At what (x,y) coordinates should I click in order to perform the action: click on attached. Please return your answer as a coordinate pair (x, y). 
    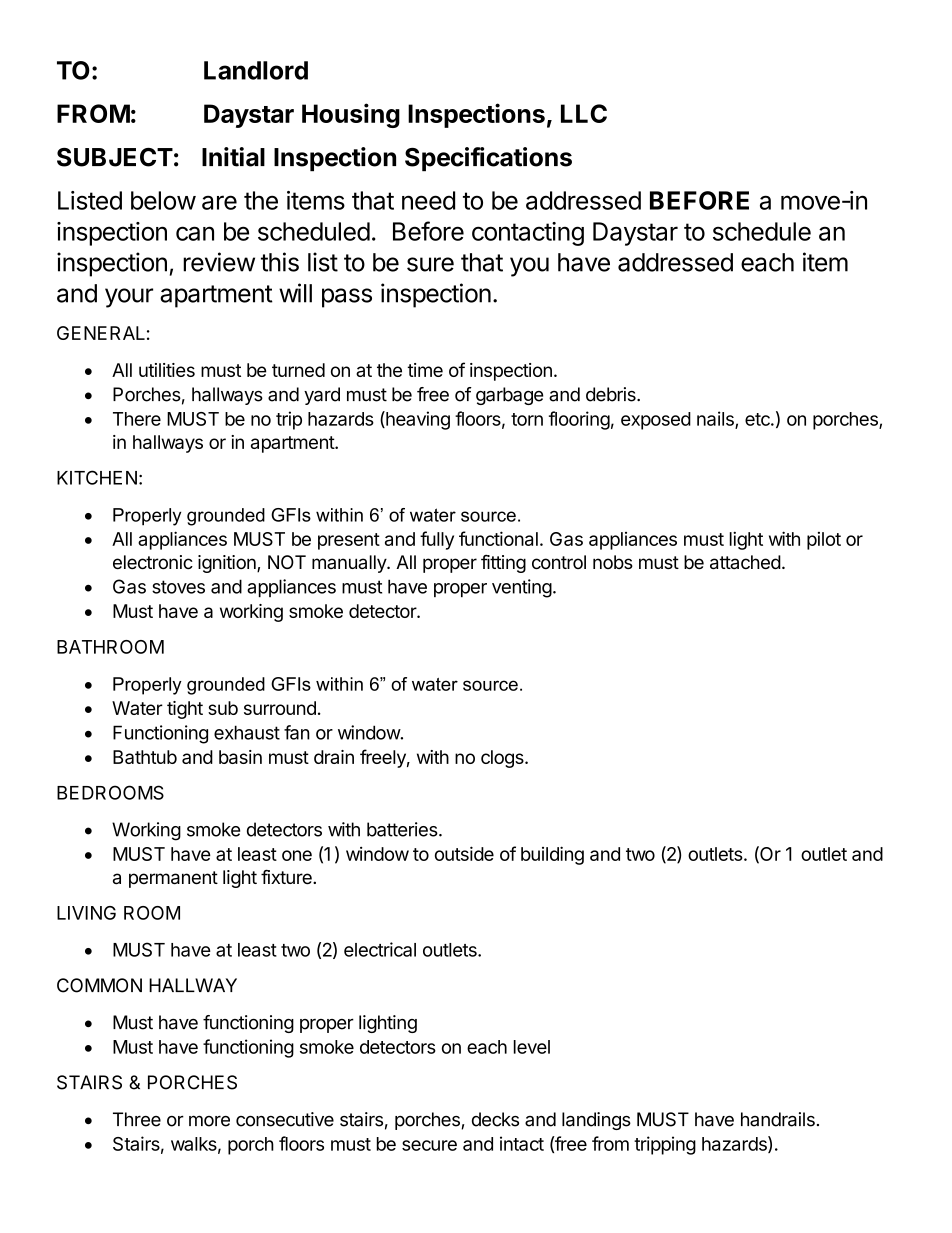
    Looking at the image, I should click on (745, 562).
